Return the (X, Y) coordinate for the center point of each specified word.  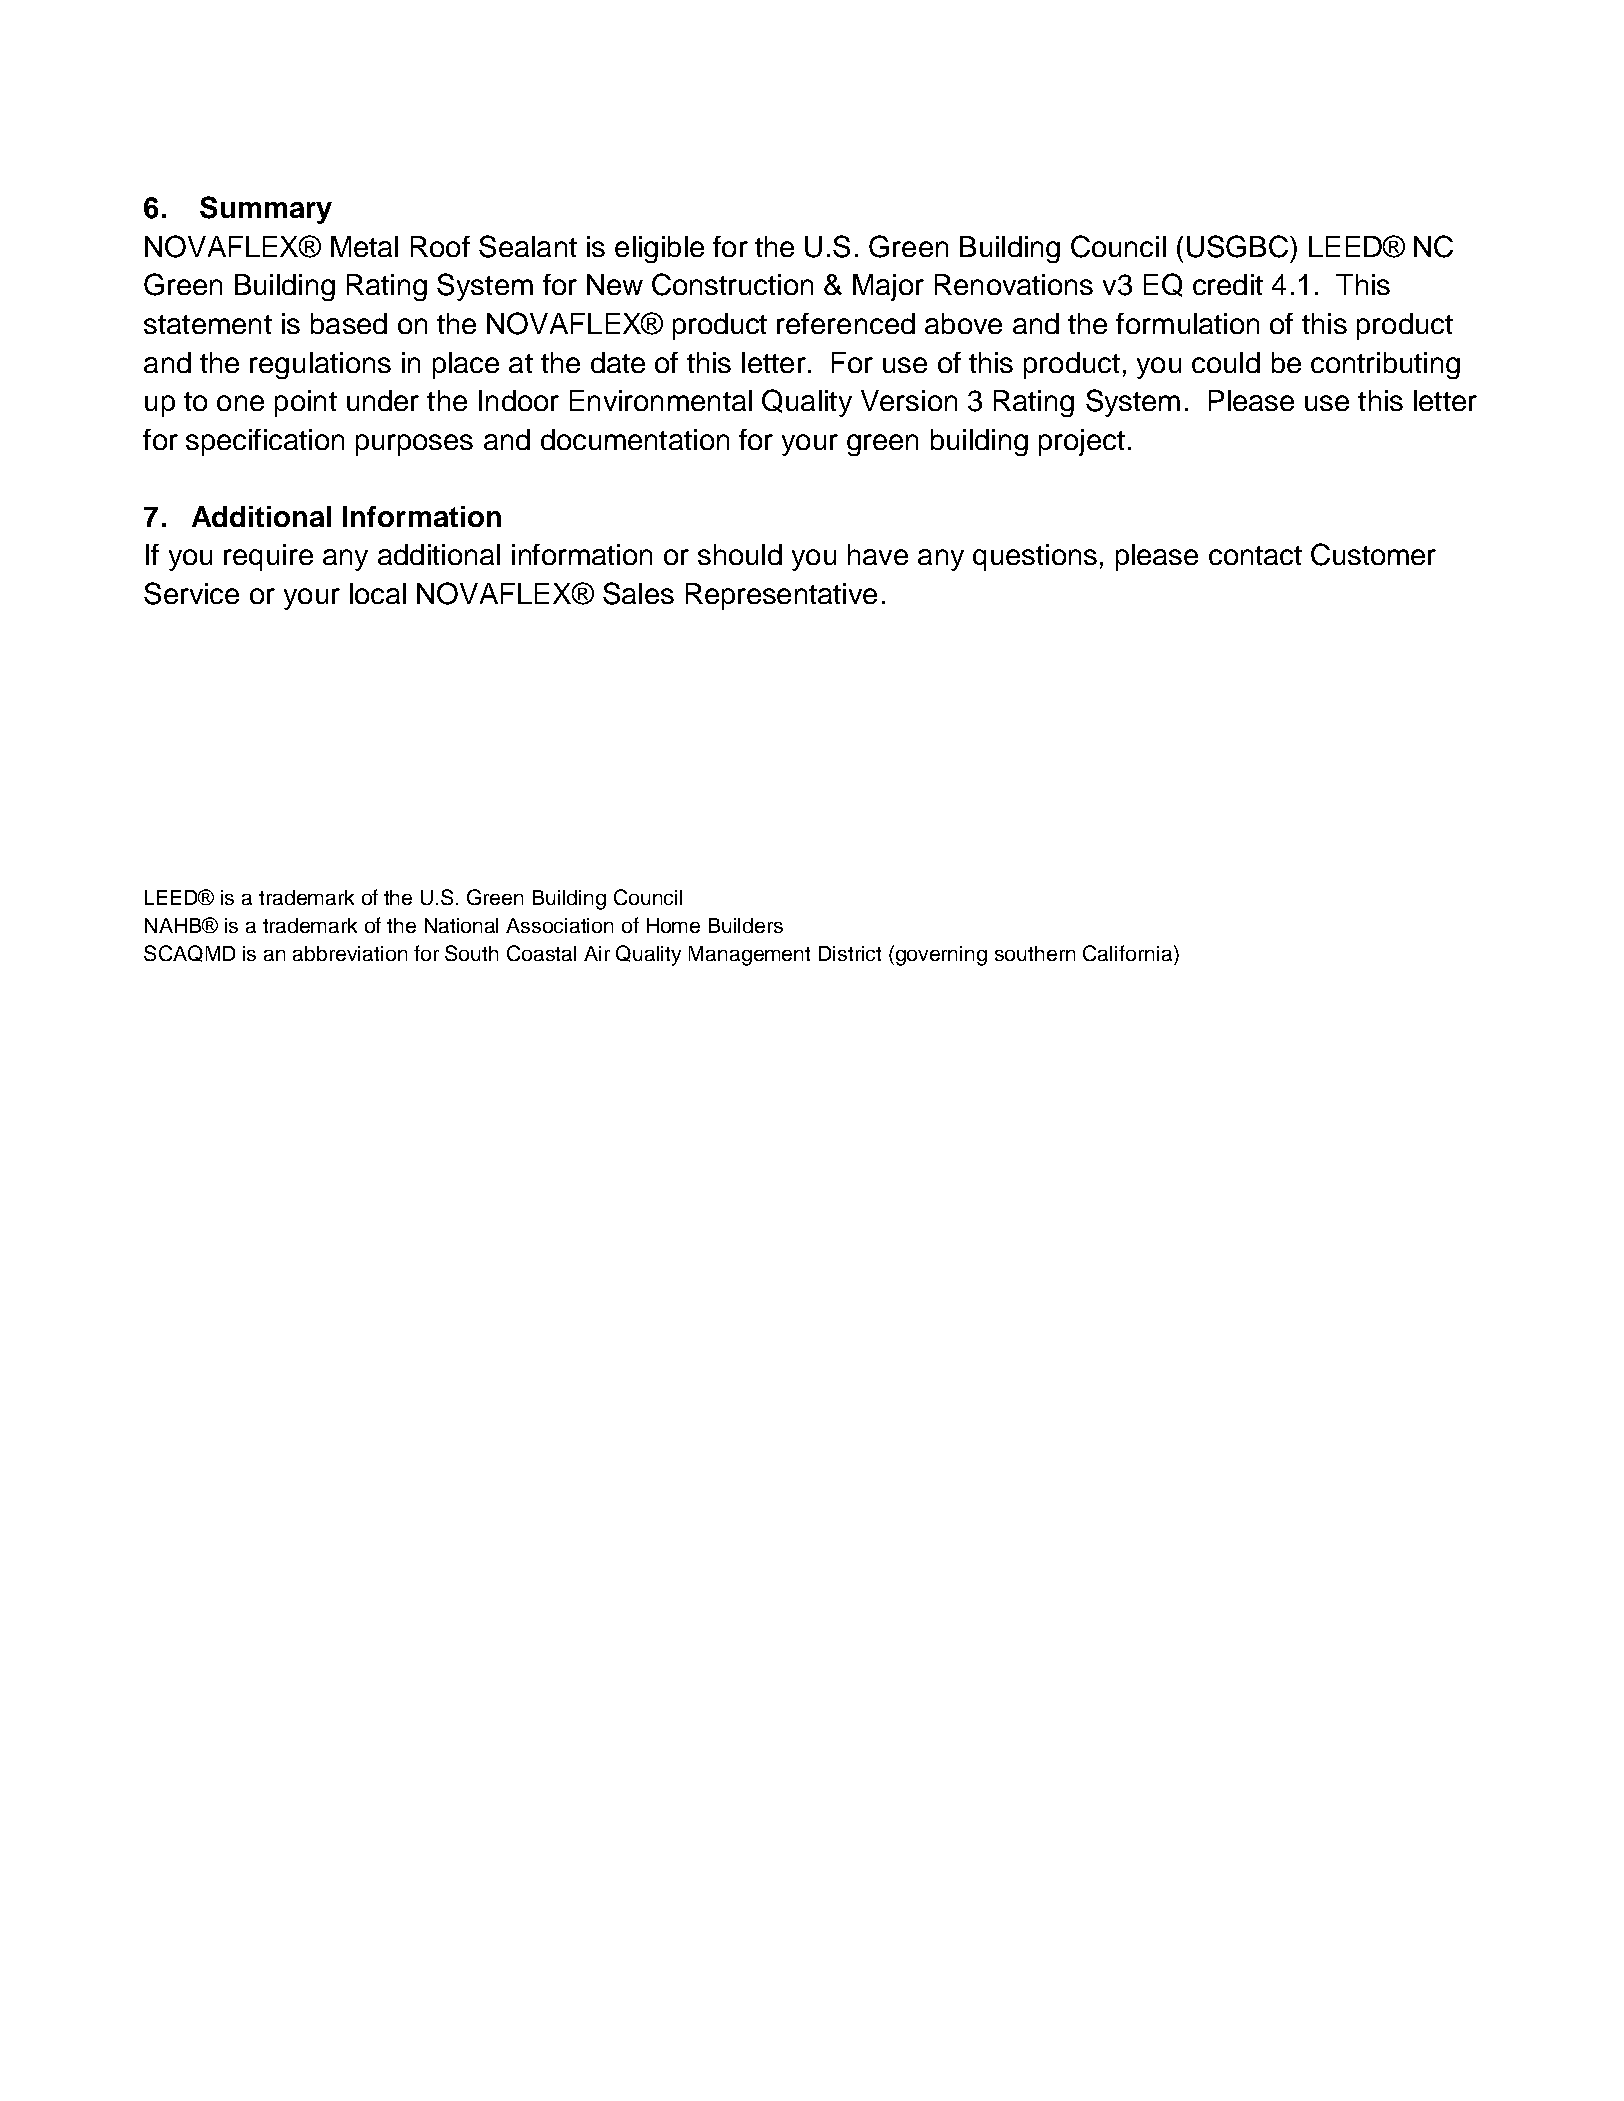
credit (1228, 284)
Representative (781, 596)
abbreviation (350, 953)
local (378, 593)
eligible (659, 249)
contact (1255, 555)
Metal (364, 246)
